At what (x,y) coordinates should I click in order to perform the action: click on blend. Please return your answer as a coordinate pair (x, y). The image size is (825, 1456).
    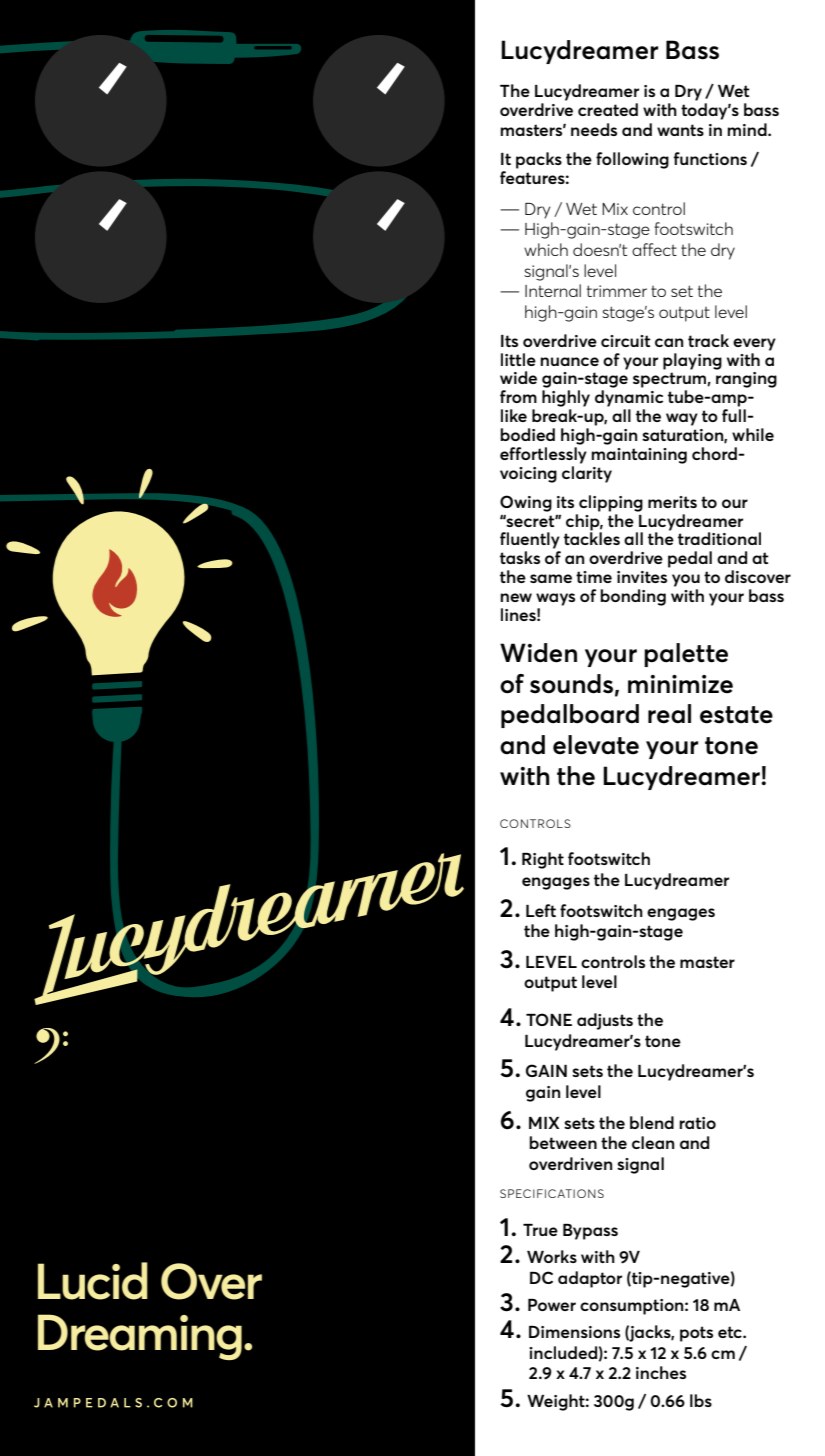
    Looking at the image, I should click on (652, 1122).
